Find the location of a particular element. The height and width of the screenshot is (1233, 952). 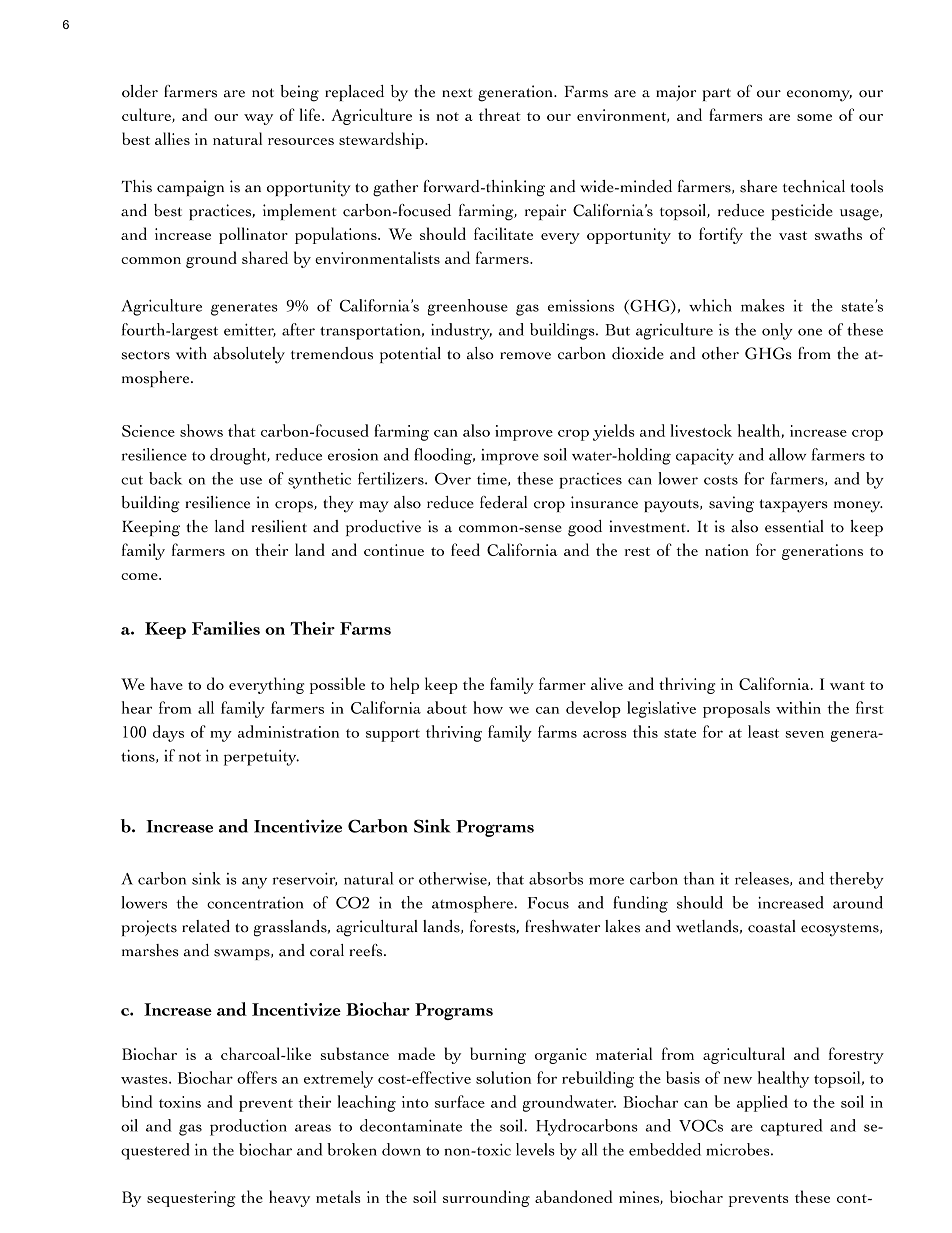

about is located at coordinates (447, 707).
